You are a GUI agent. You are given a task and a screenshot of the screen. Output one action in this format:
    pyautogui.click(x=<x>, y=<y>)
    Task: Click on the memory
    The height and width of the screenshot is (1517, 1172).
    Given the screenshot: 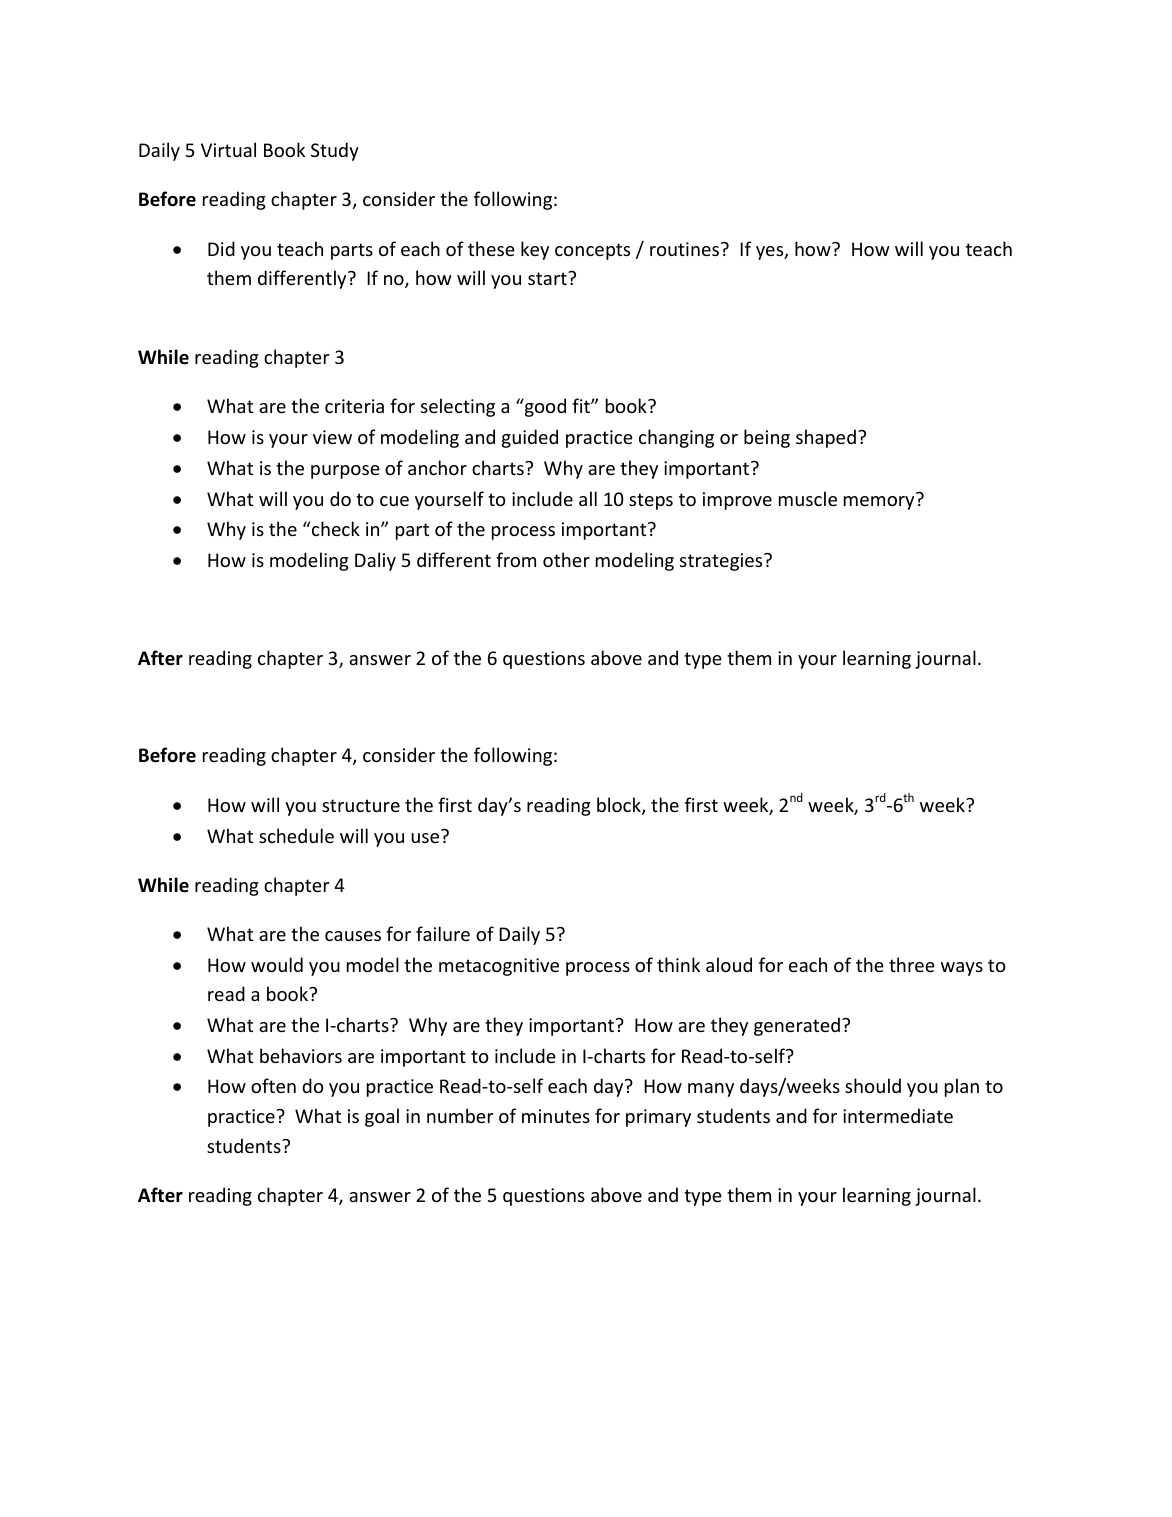 What is the action you would take?
    pyautogui.click(x=879, y=503)
